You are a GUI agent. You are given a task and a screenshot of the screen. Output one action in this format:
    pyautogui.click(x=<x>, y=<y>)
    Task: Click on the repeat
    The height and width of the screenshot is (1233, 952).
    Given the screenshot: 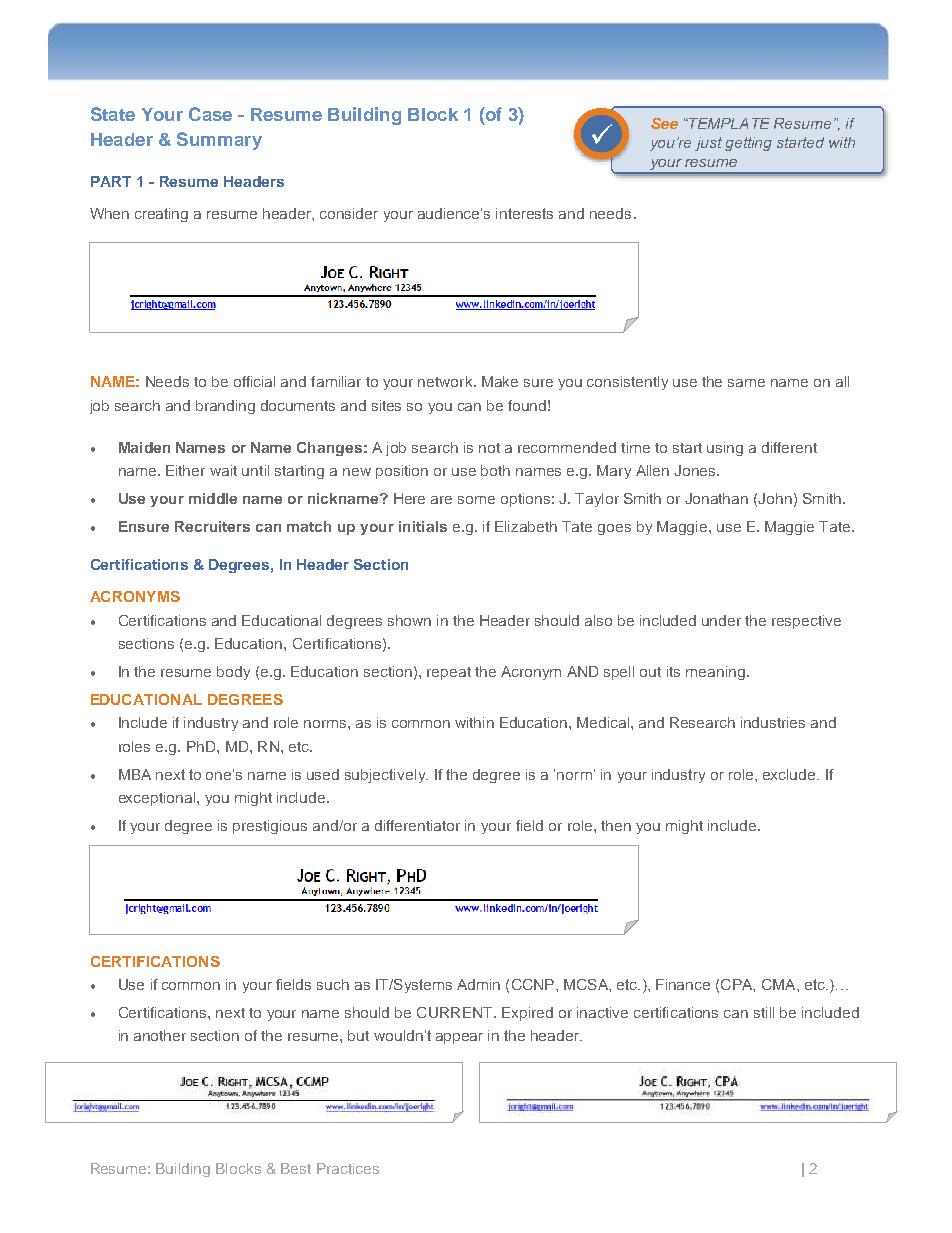 What is the action you would take?
    pyautogui.click(x=449, y=673)
